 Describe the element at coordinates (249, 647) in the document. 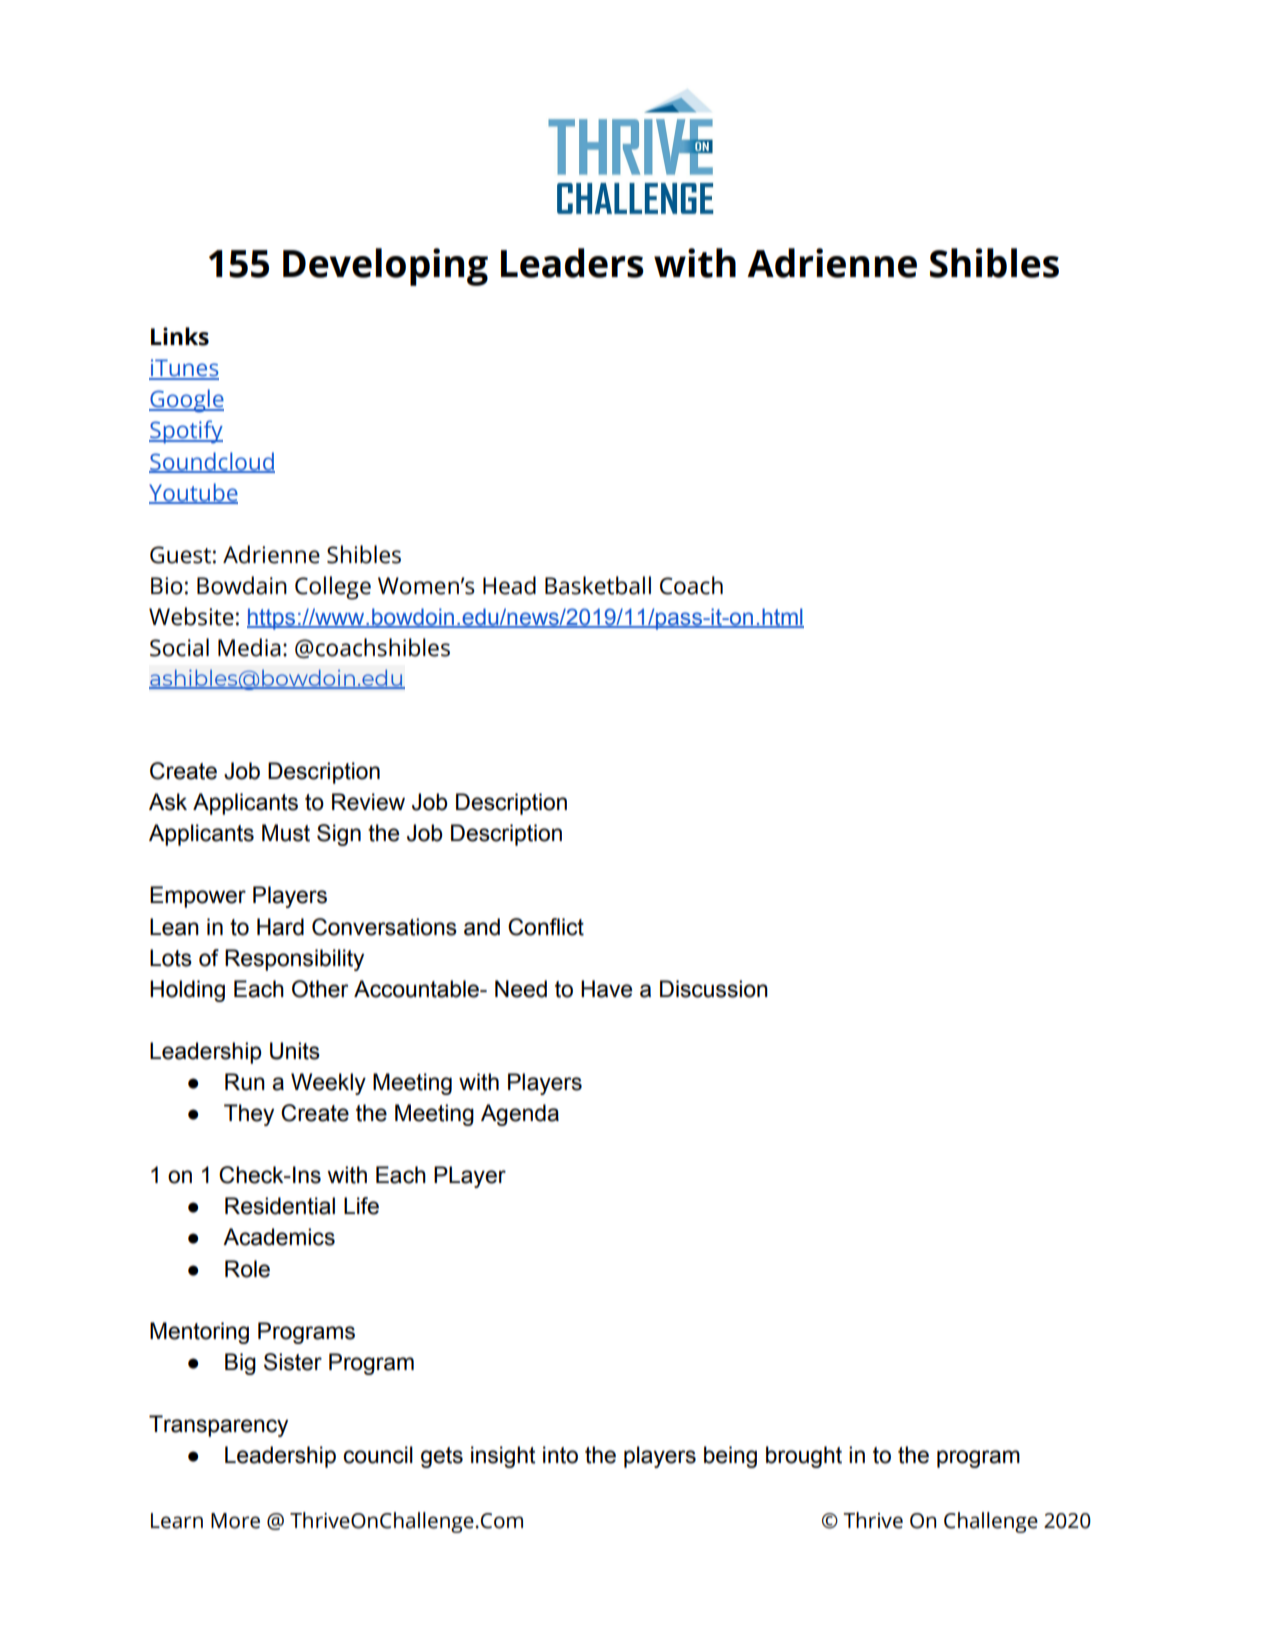

I see `Media` at that location.
